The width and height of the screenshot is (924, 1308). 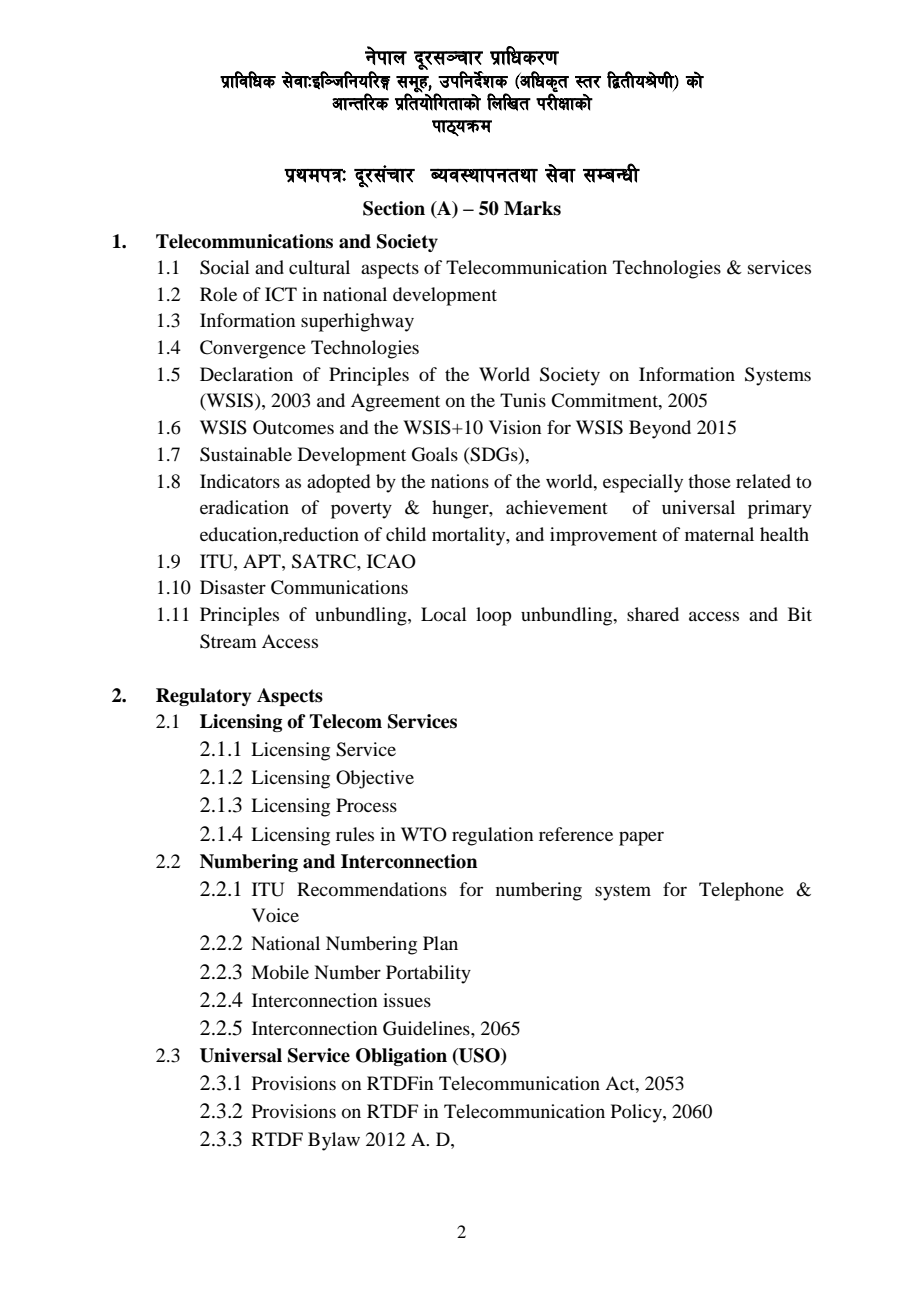 What do you see at coordinates (800, 614) in the screenshot?
I see `Bit` at bounding box center [800, 614].
